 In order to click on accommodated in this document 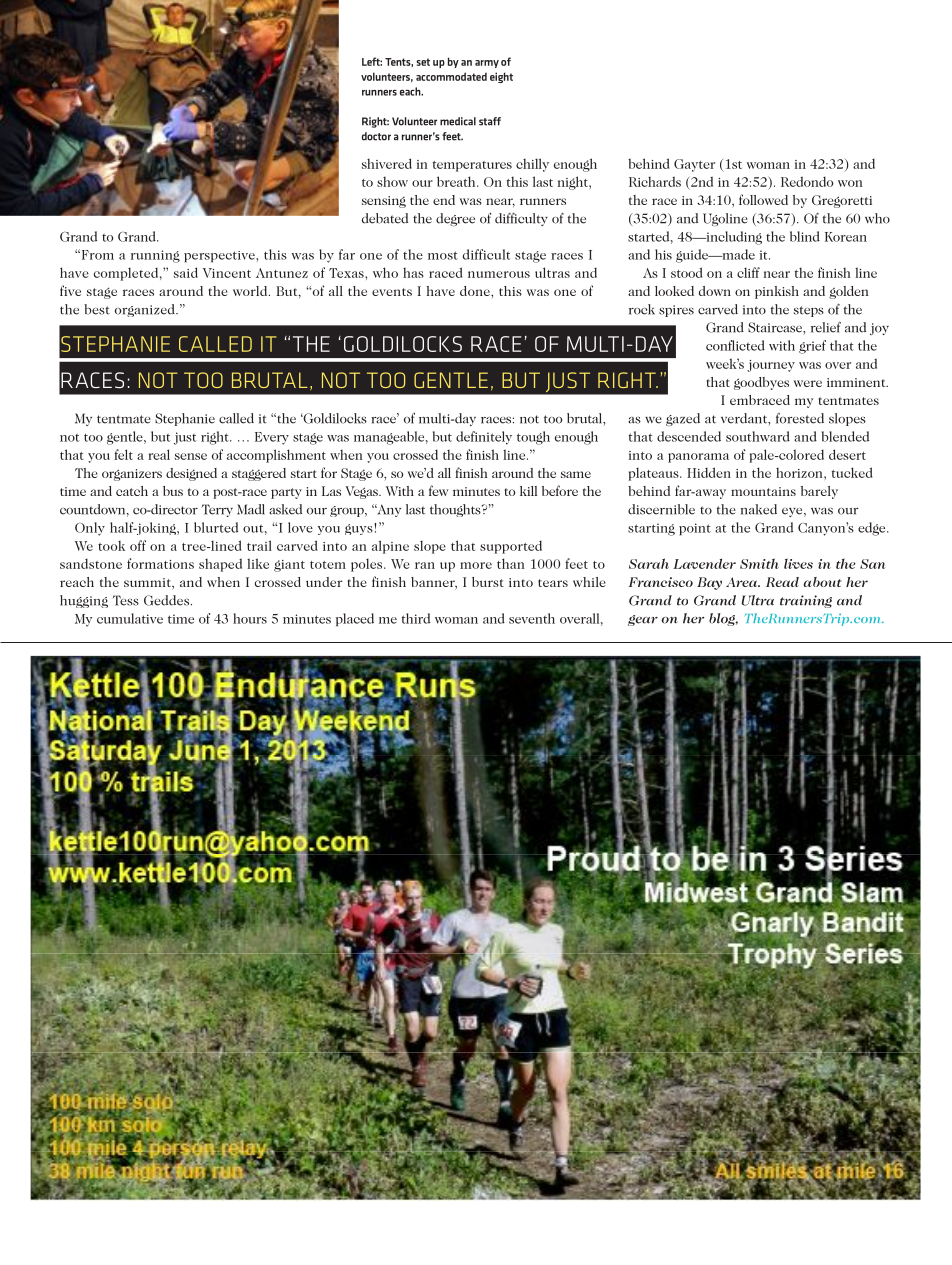, I will do `click(451, 76)`.
